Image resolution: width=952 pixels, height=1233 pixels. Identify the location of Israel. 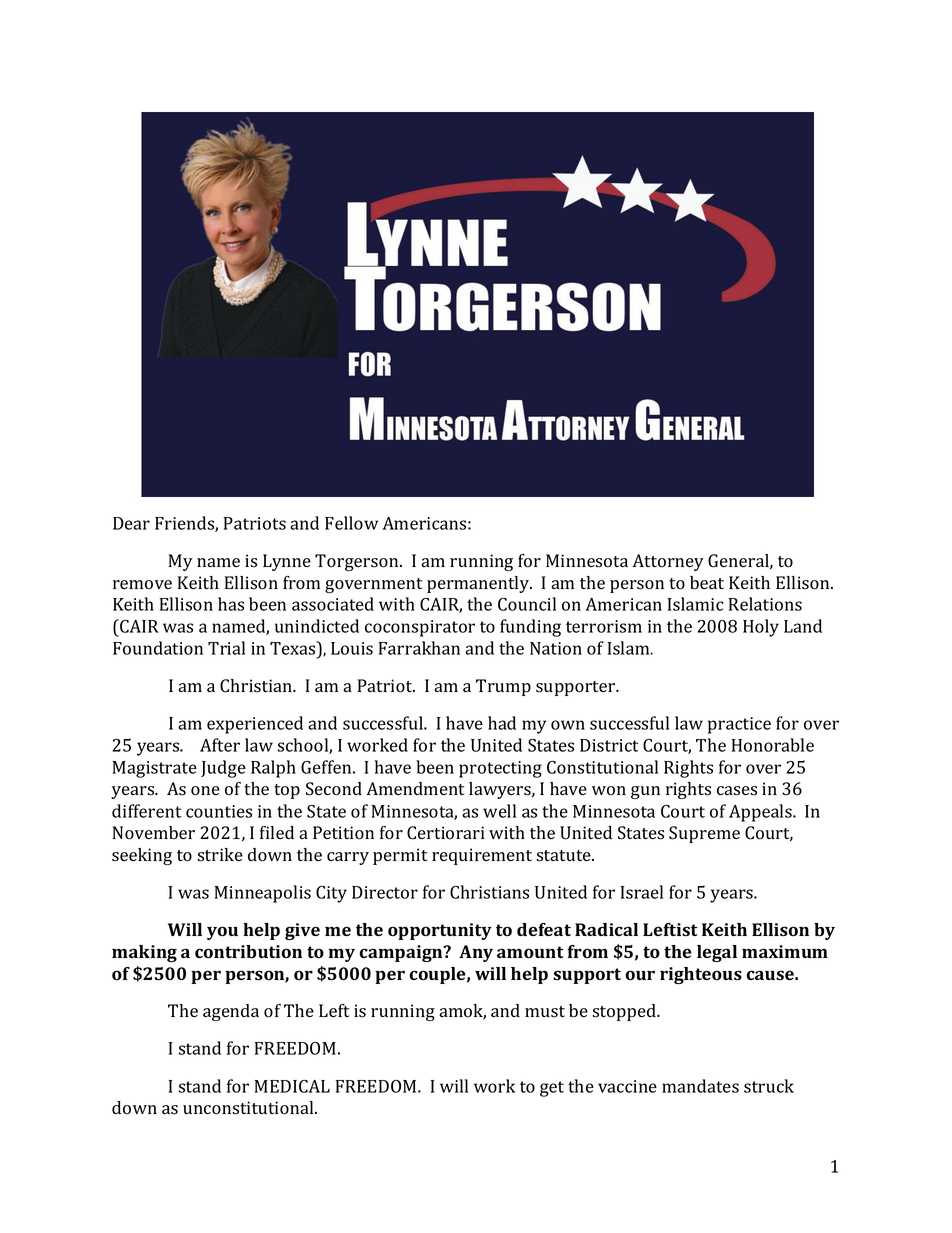
(642, 892).
